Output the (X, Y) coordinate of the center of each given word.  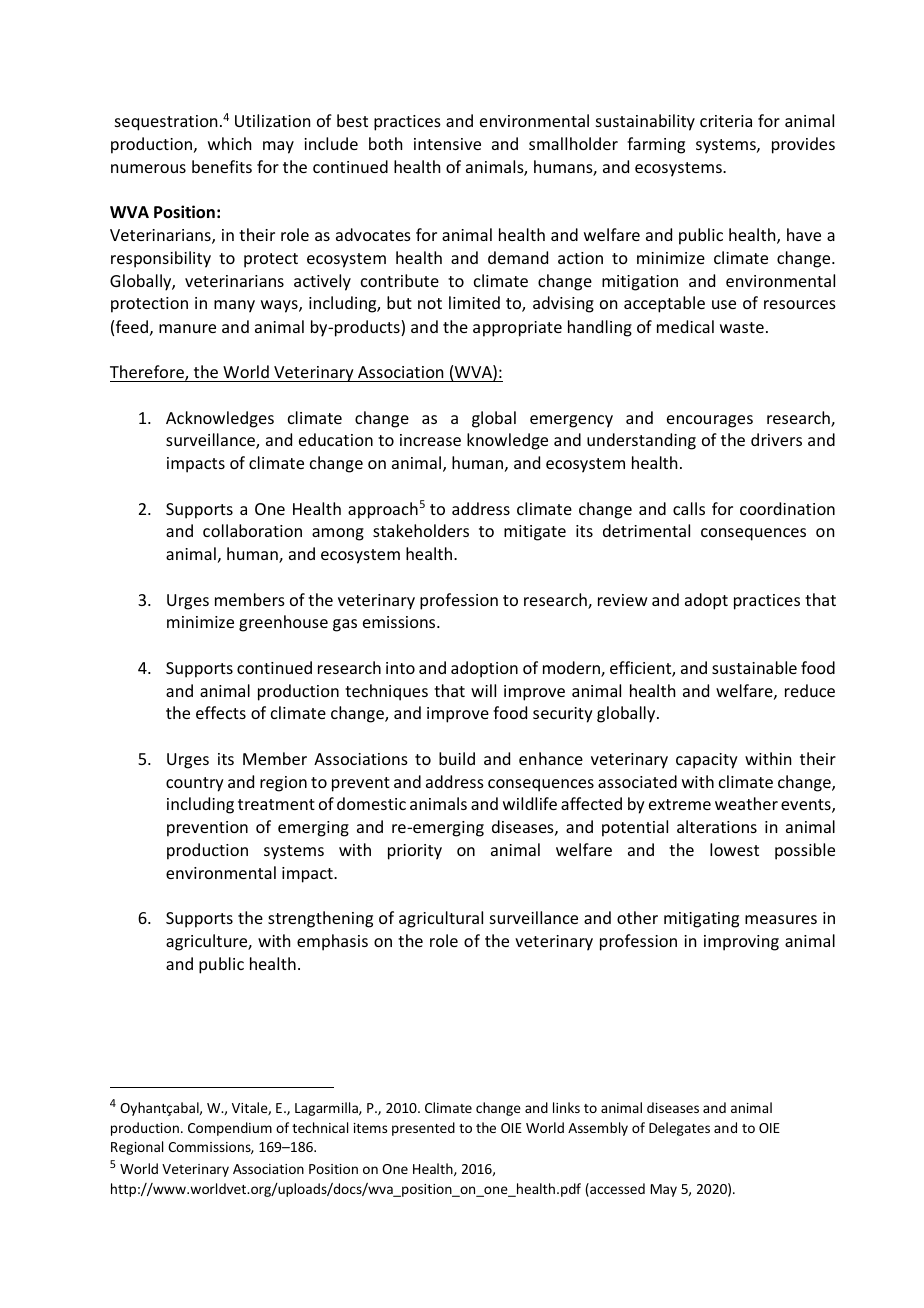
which (229, 143)
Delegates (679, 1129)
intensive (447, 144)
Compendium (230, 1129)
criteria (726, 121)
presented (423, 1129)
